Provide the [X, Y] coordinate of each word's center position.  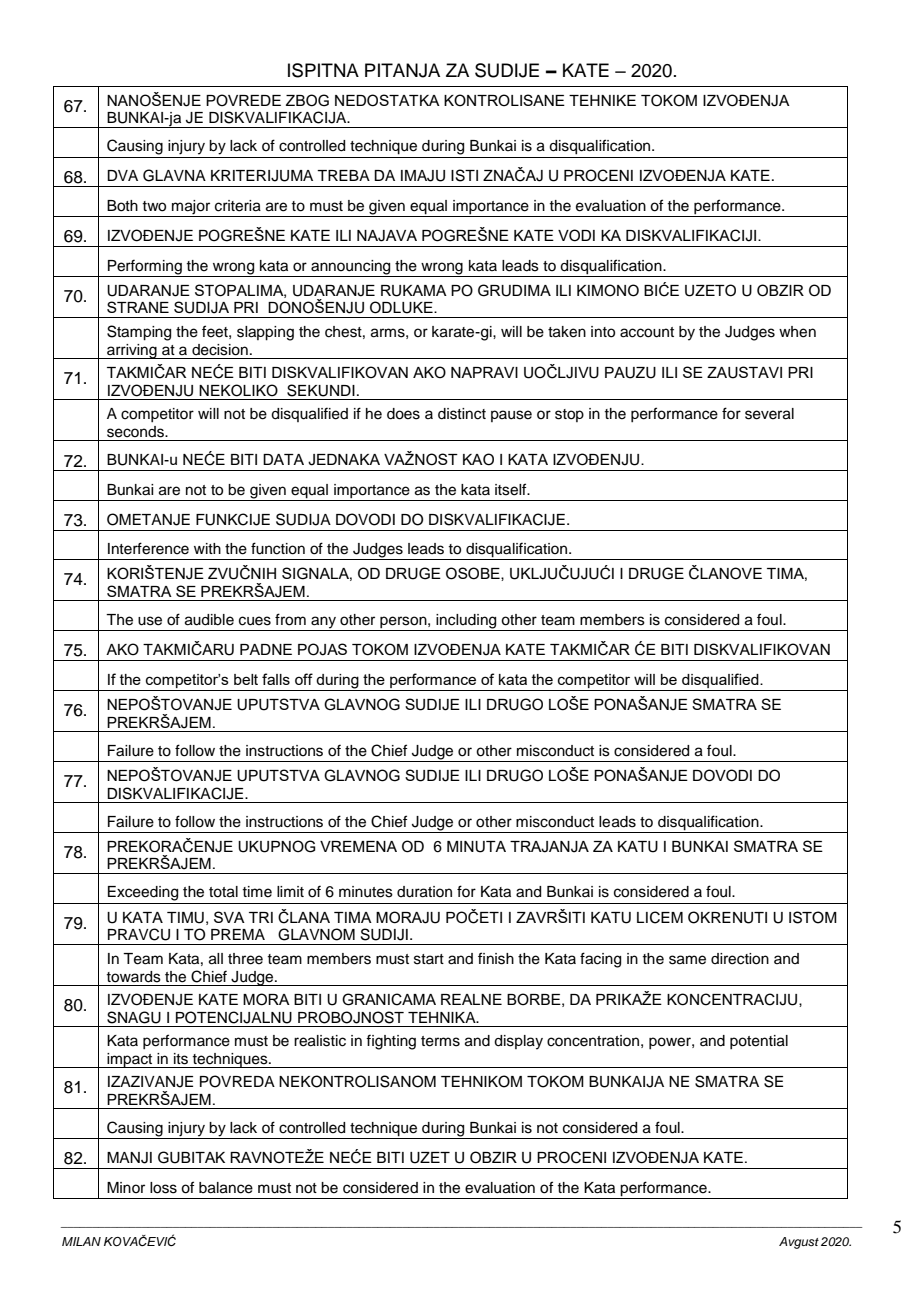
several [769, 414]
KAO [478, 459]
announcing [350, 267]
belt [246, 679]
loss [163, 1188]
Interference [148, 548]
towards [133, 977]
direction [740, 959]
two [154, 206]
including [467, 622]
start [429, 959]
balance [226, 1188]
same [687, 960]
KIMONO [608, 290]
